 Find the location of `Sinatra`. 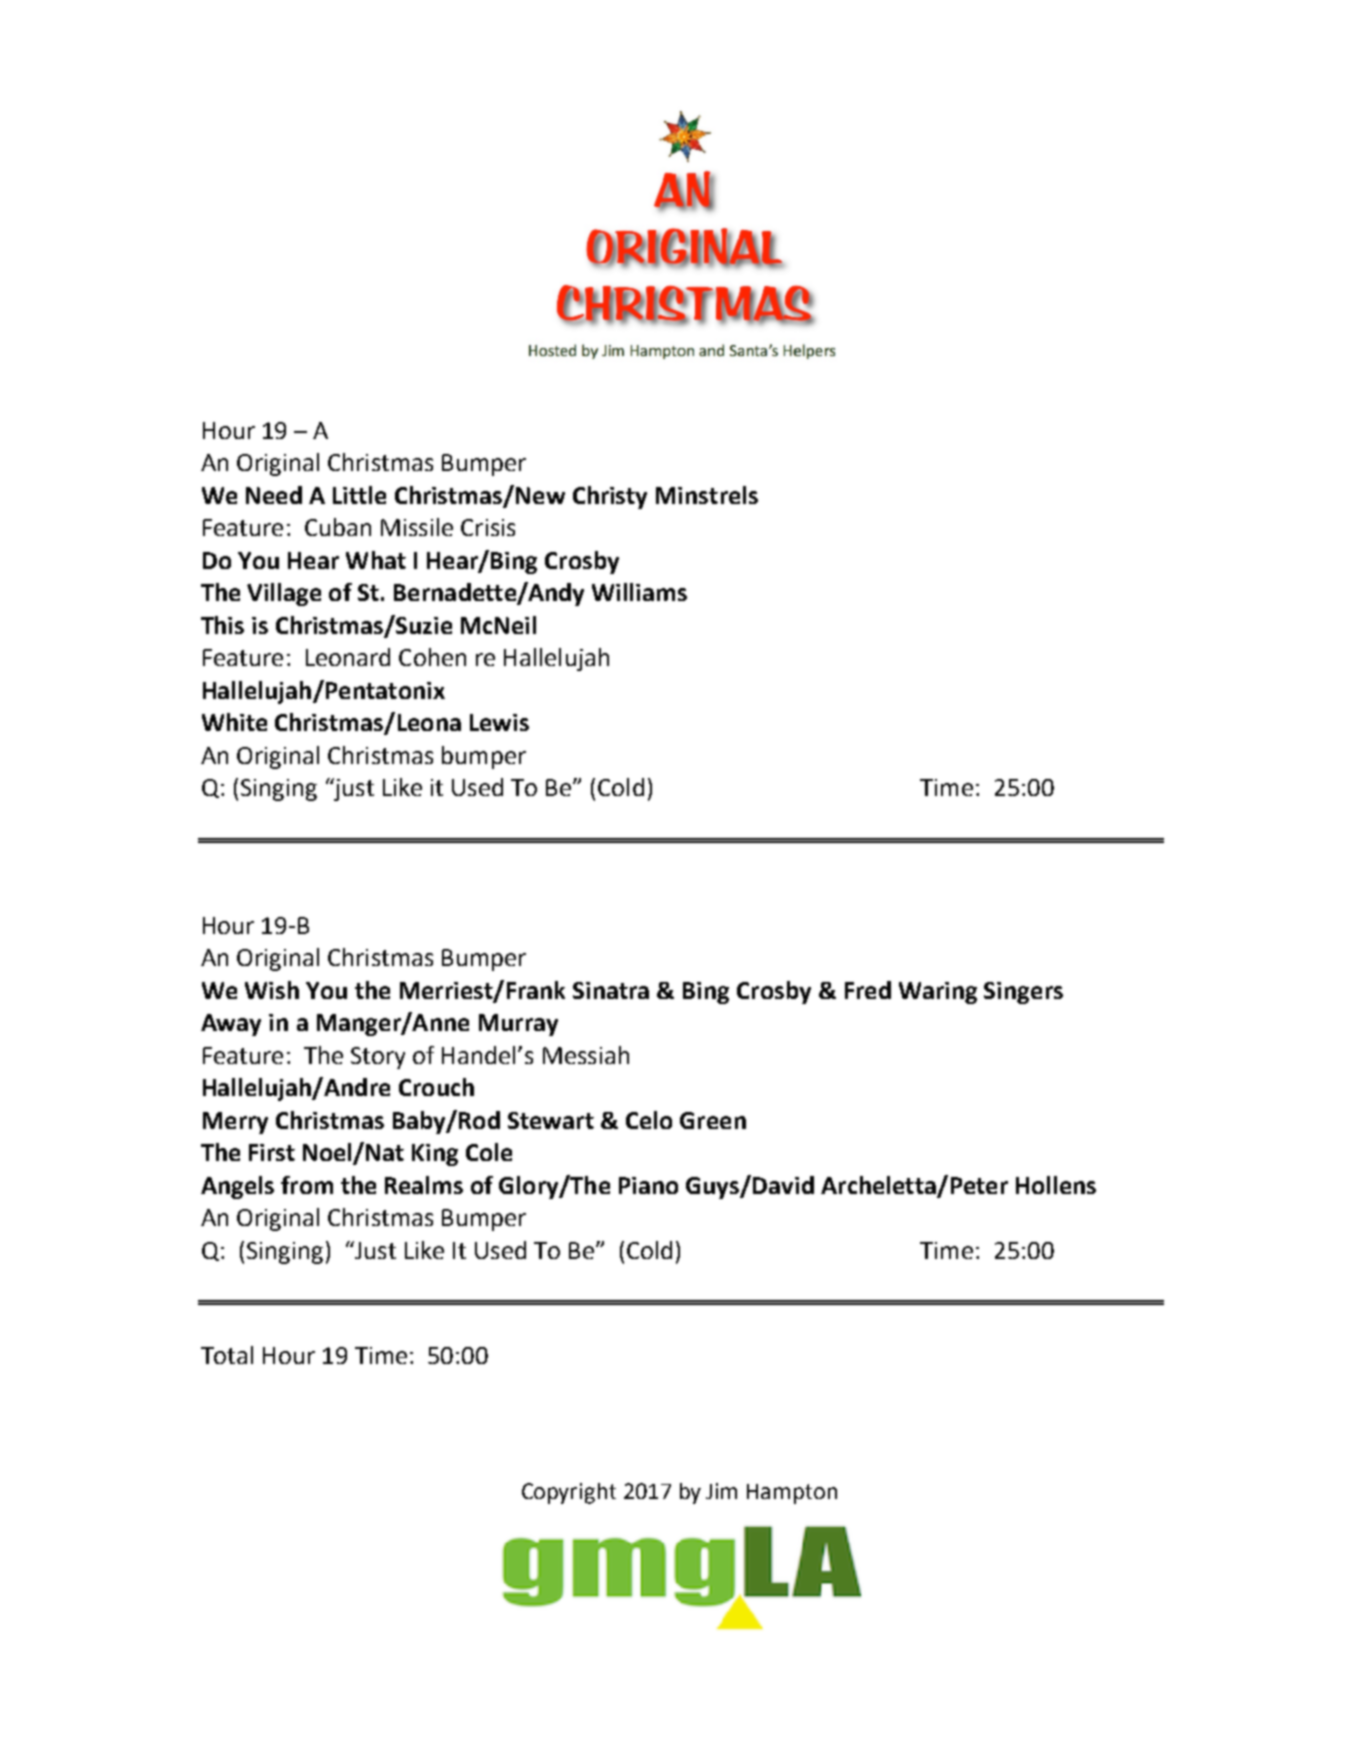

Sinatra is located at coordinates (611, 990).
